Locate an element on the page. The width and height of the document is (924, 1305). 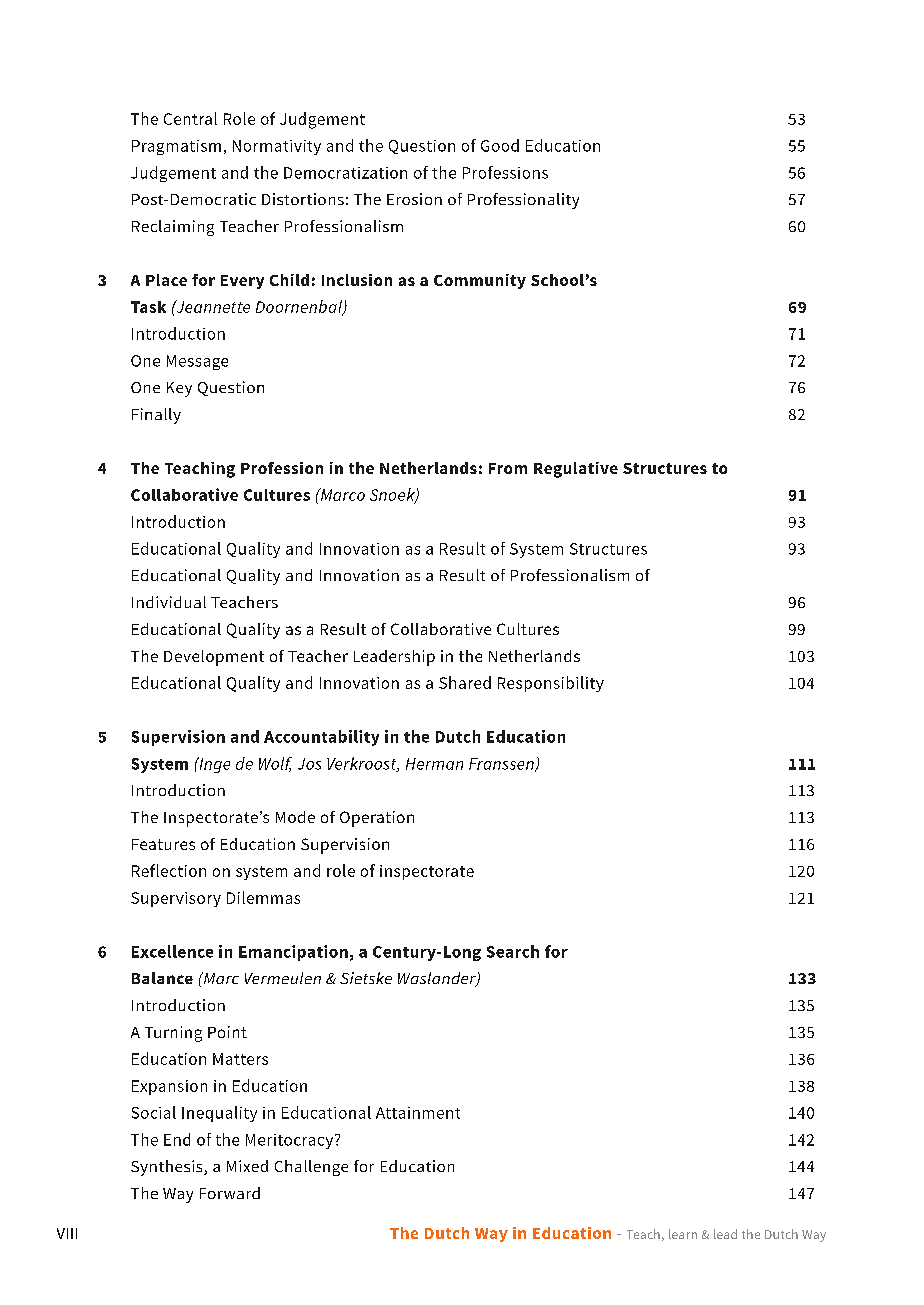
Pragmatism is located at coordinates (176, 147).
